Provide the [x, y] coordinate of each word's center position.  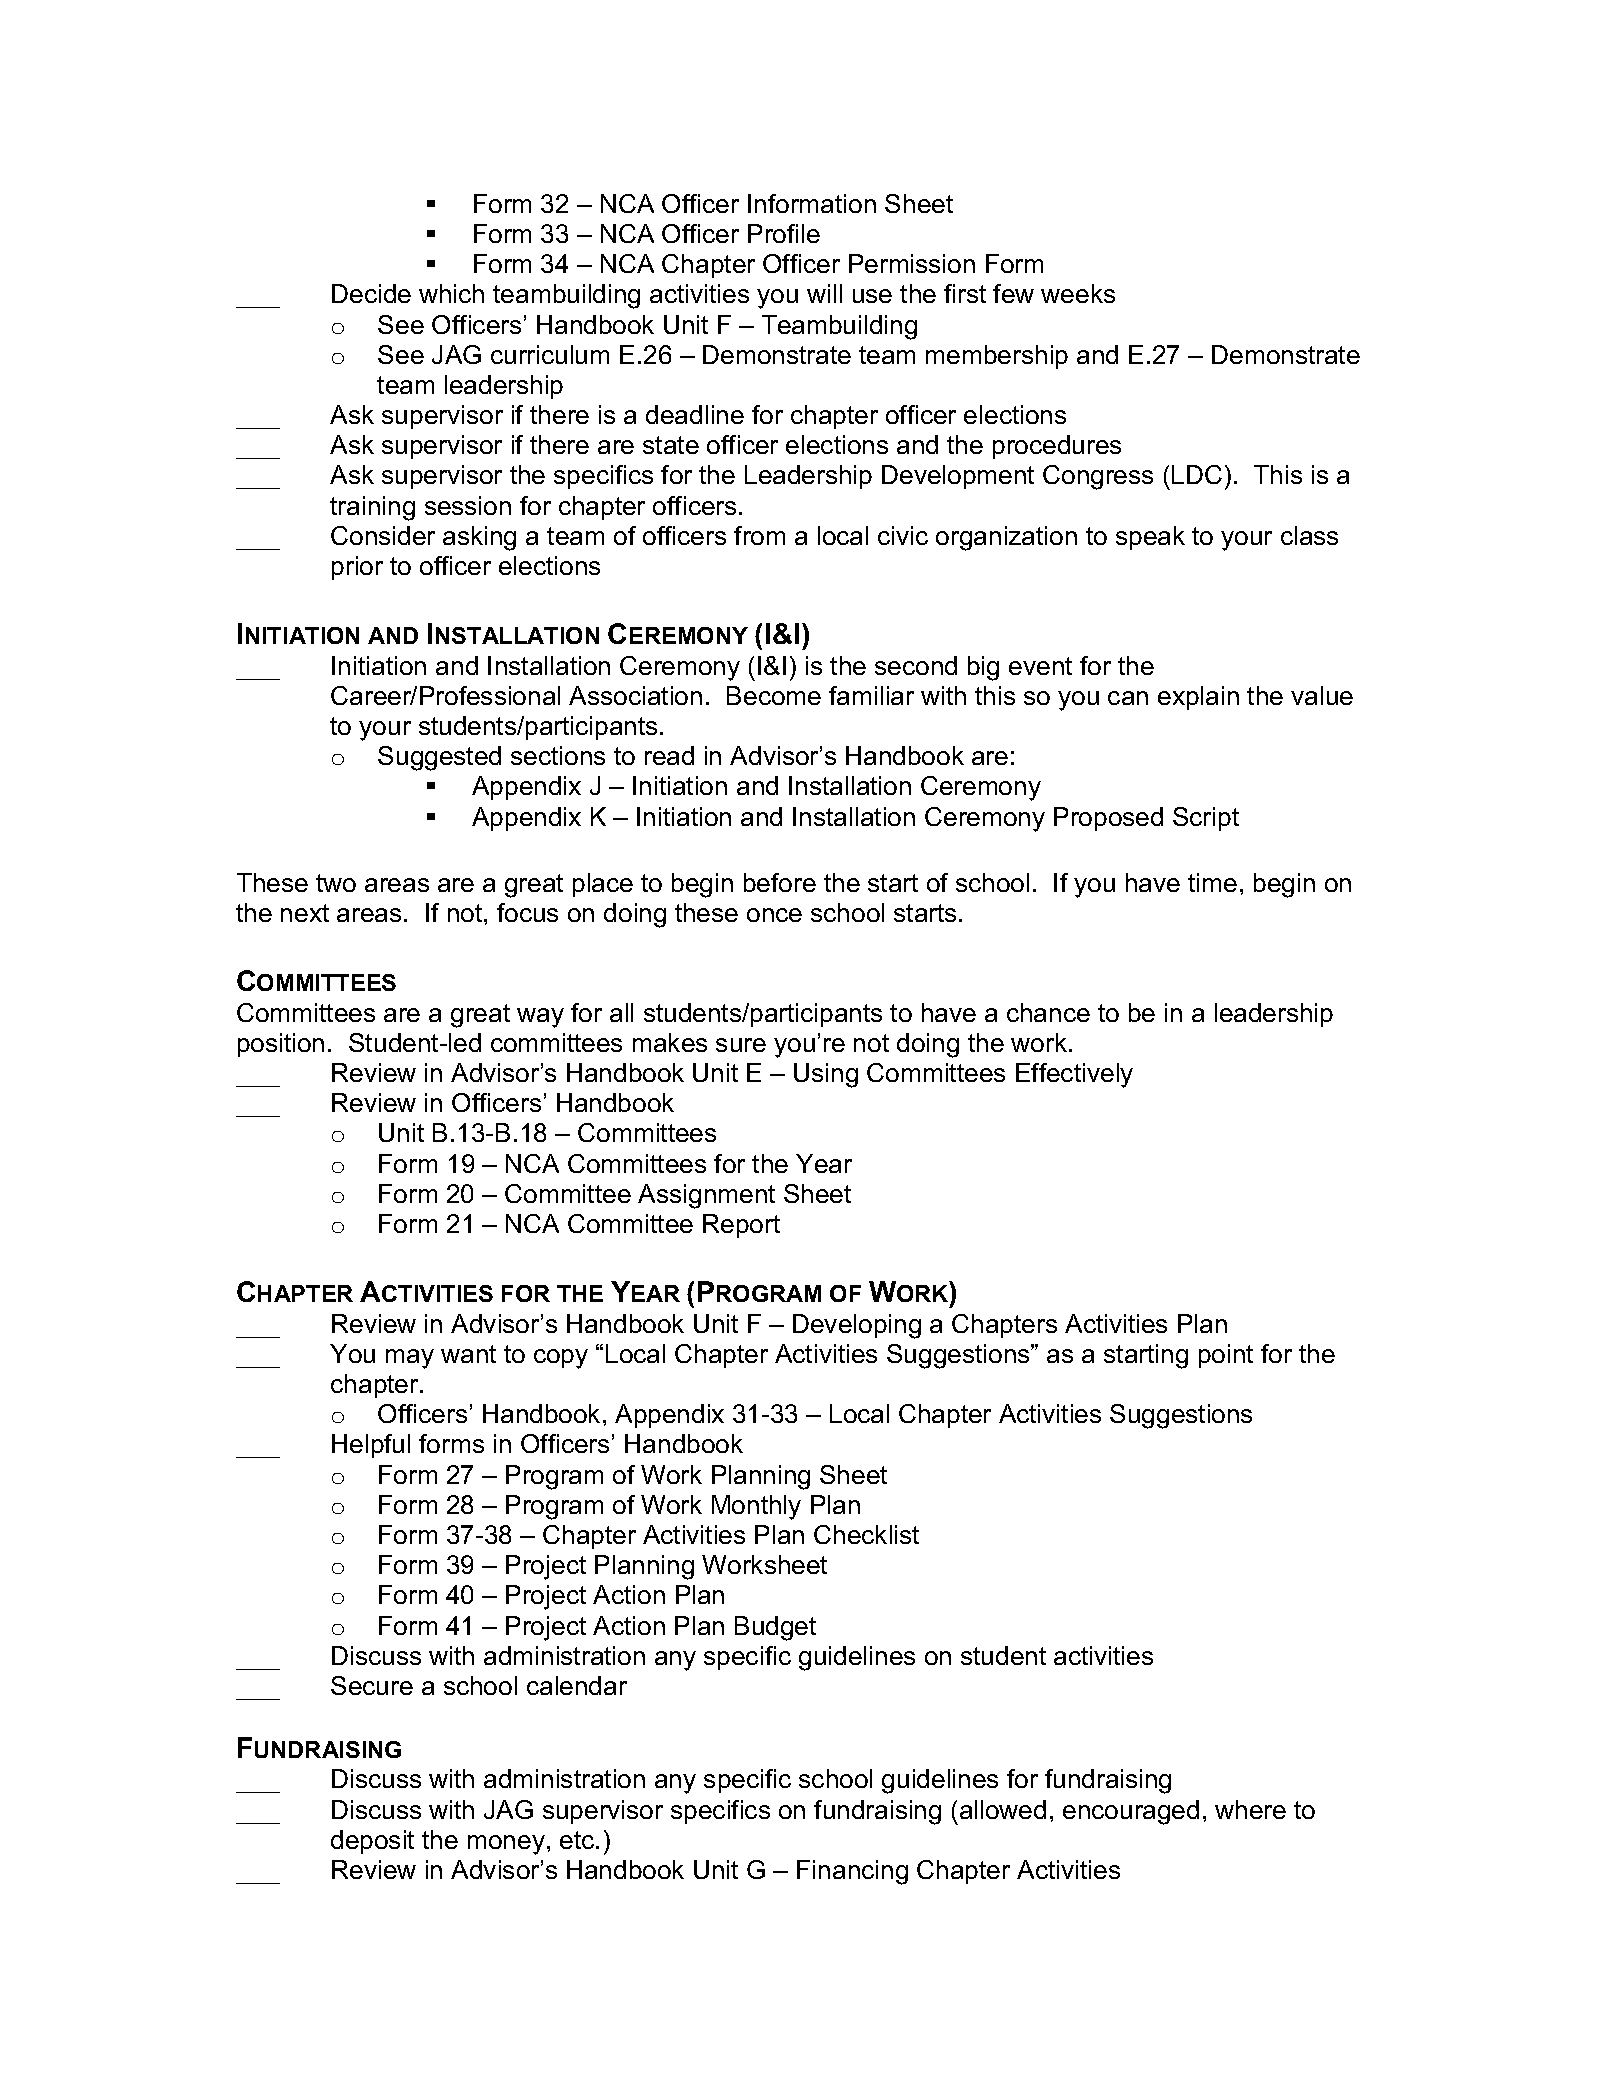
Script [1206, 819]
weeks [1078, 293]
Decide [371, 293]
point [1226, 1356]
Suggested [439, 758]
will [824, 293]
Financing [852, 1872]
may [410, 1359]
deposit [372, 1842]
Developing [857, 1326]
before [780, 882]
